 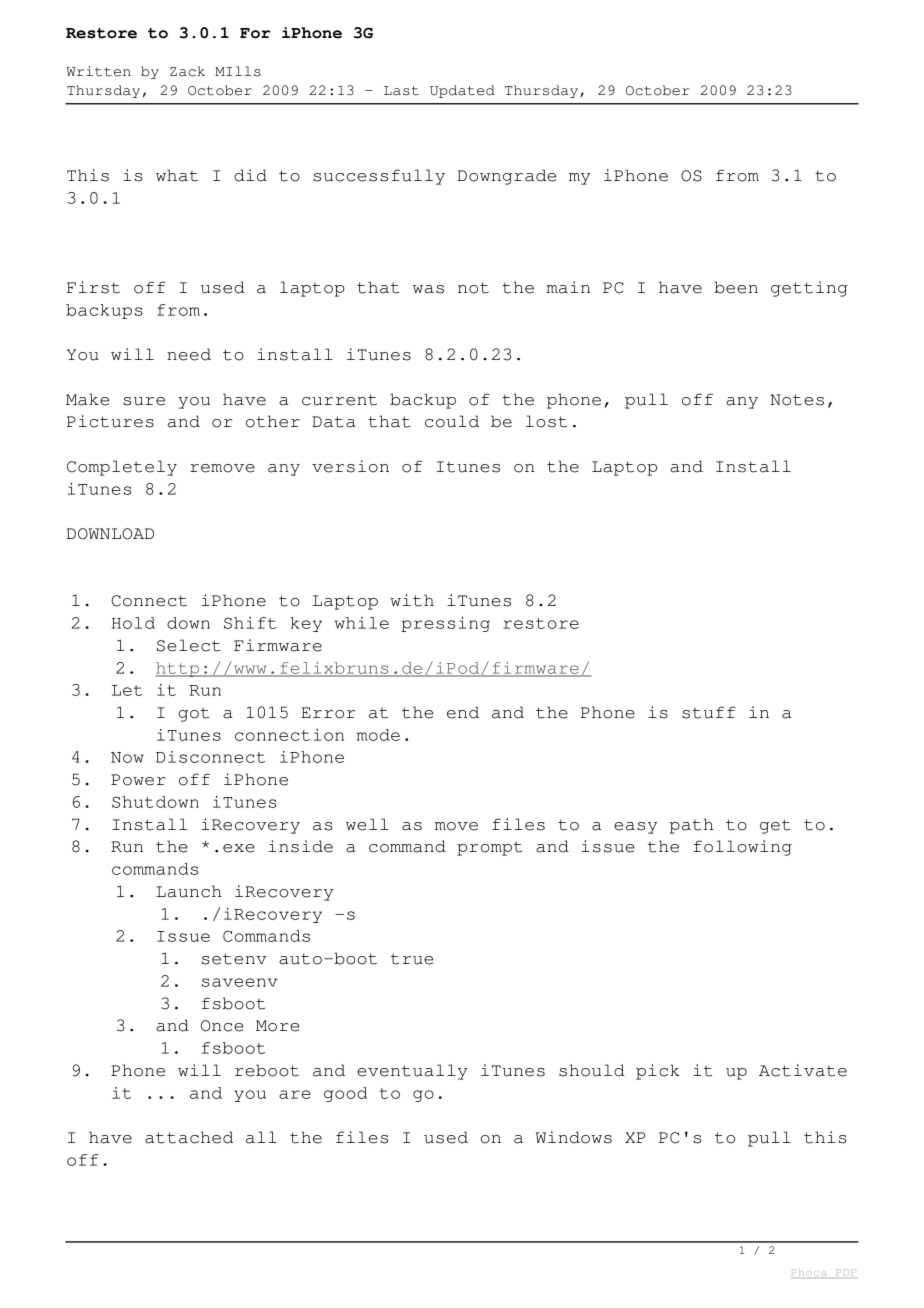 What do you see at coordinates (736, 287) in the screenshot?
I see `been` at bounding box center [736, 287].
